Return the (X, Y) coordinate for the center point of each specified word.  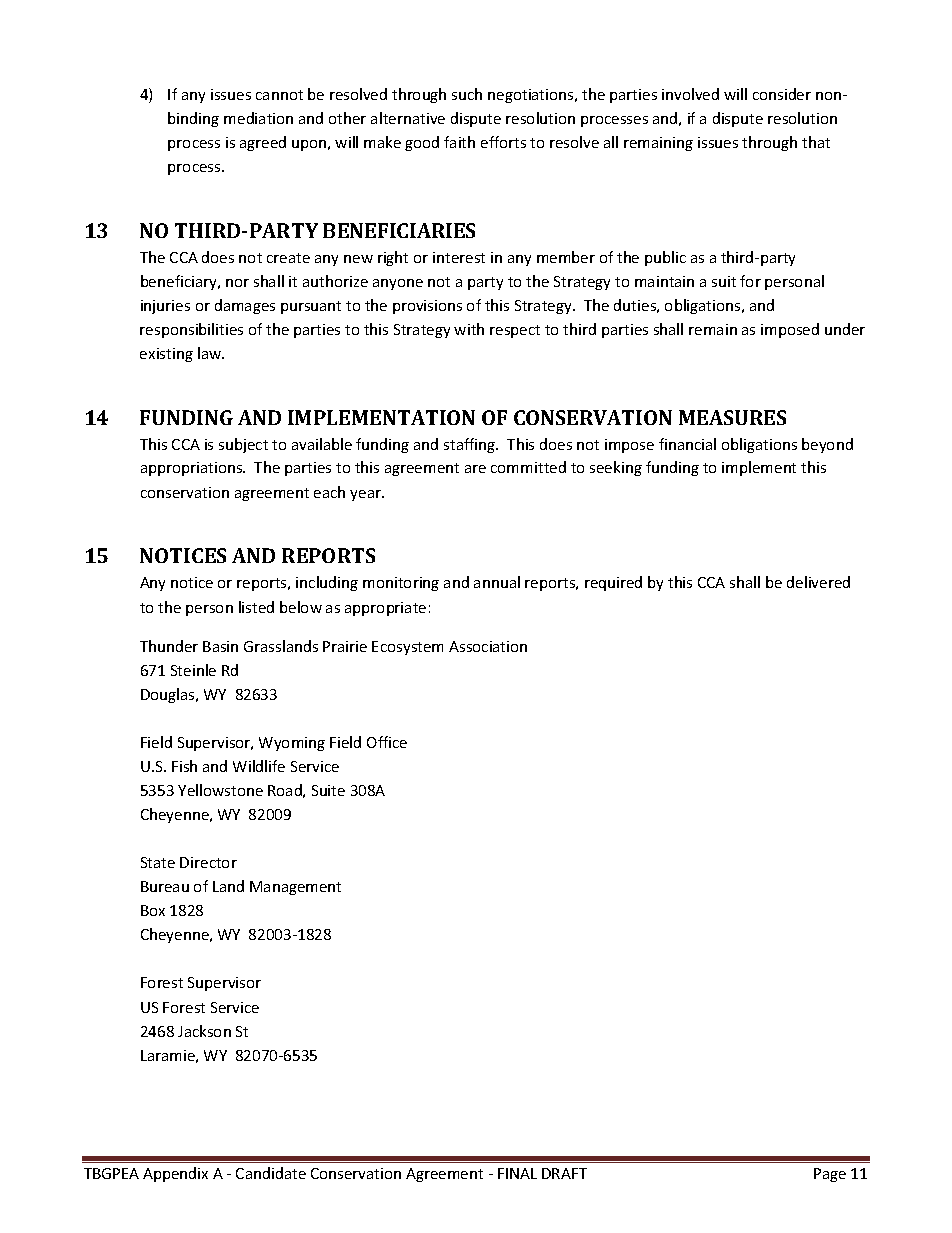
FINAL (517, 1173)
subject (243, 445)
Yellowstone (220, 790)
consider (782, 94)
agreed (263, 143)
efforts (503, 142)
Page (830, 1175)
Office (387, 742)
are (475, 469)
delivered (818, 582)
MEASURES (732, 417)
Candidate (271, 1173)
